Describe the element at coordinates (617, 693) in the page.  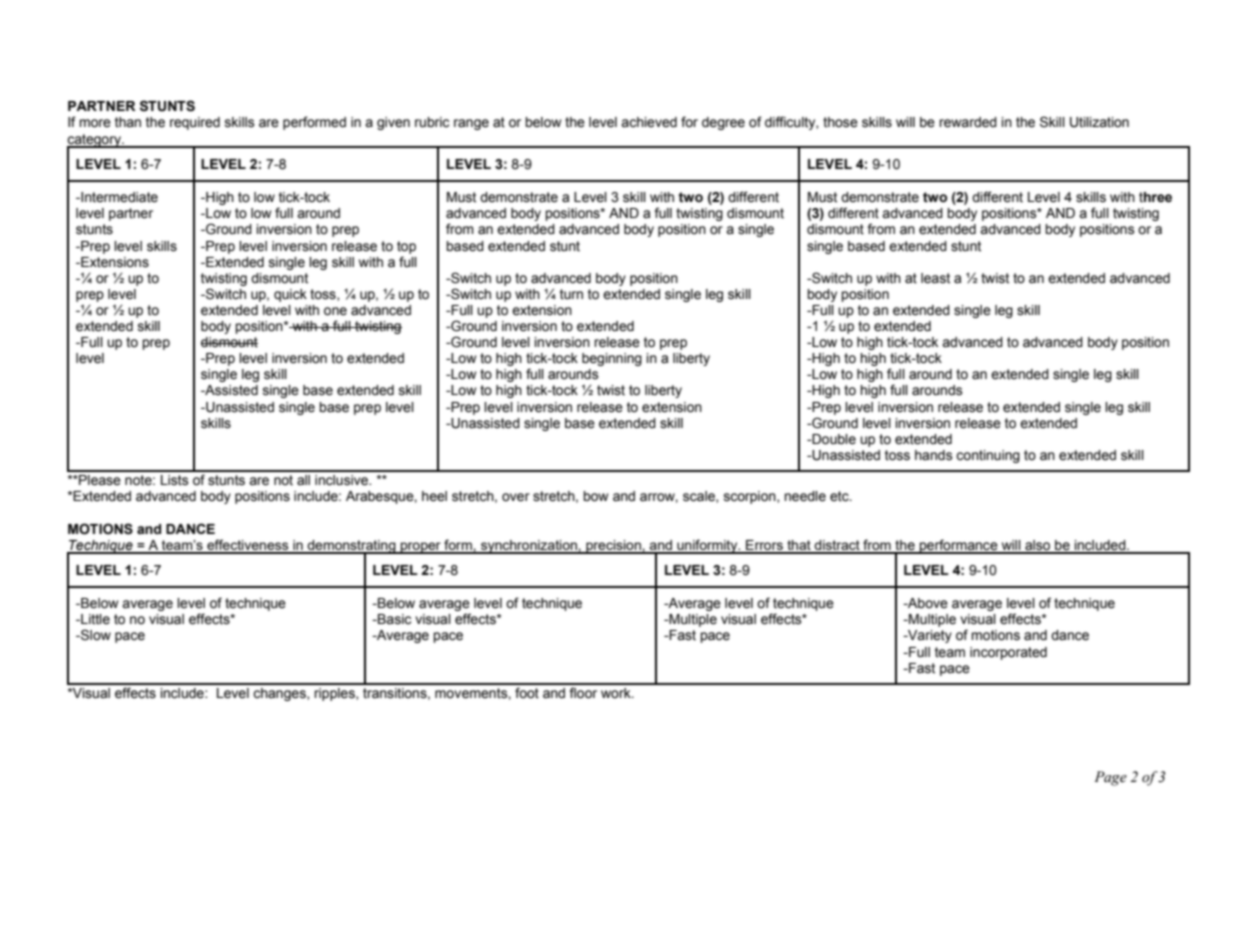
I see `work` at that location.
